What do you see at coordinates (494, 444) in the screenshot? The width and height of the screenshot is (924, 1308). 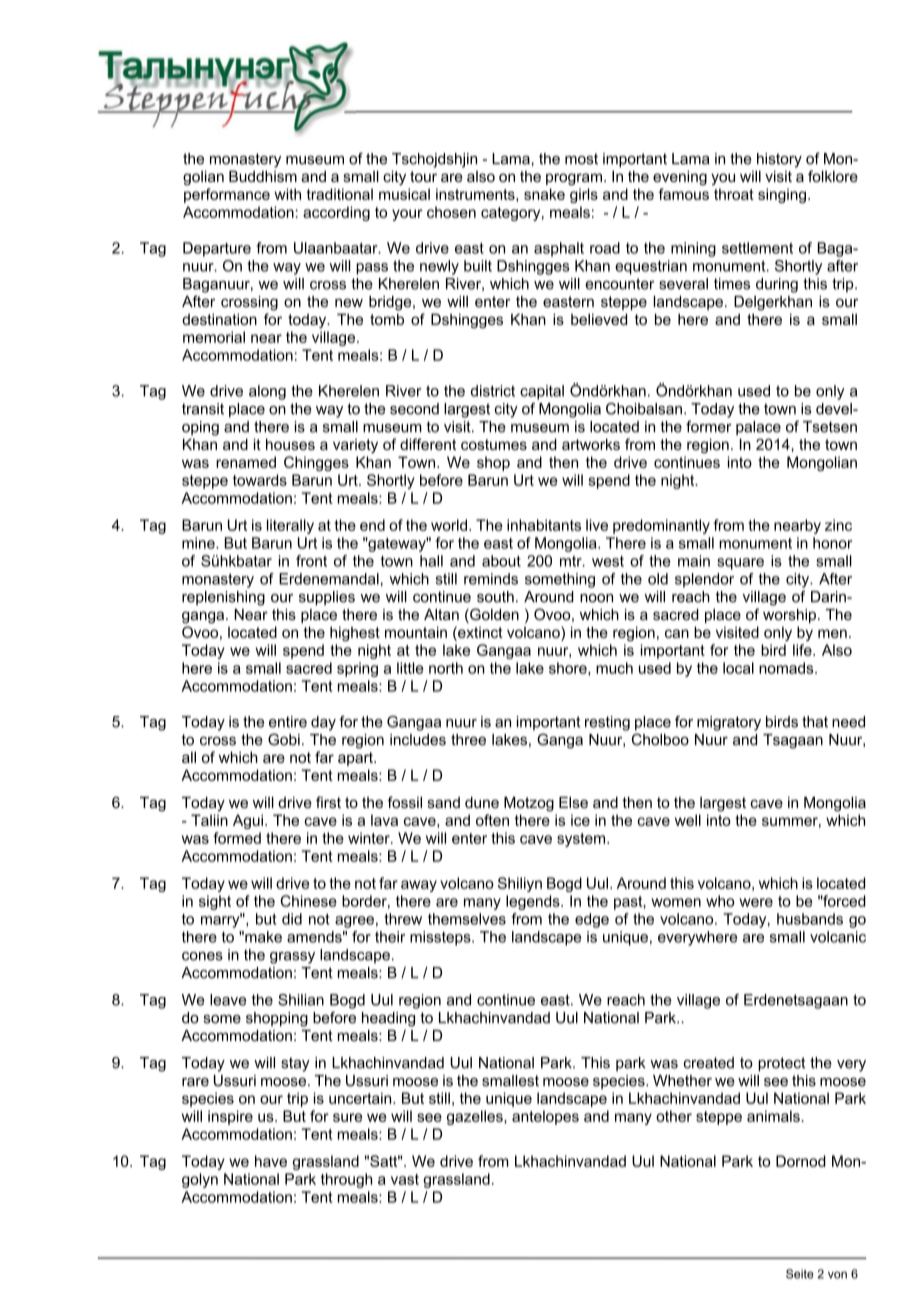 I see `costumes` at bounding box center [494, 444].
